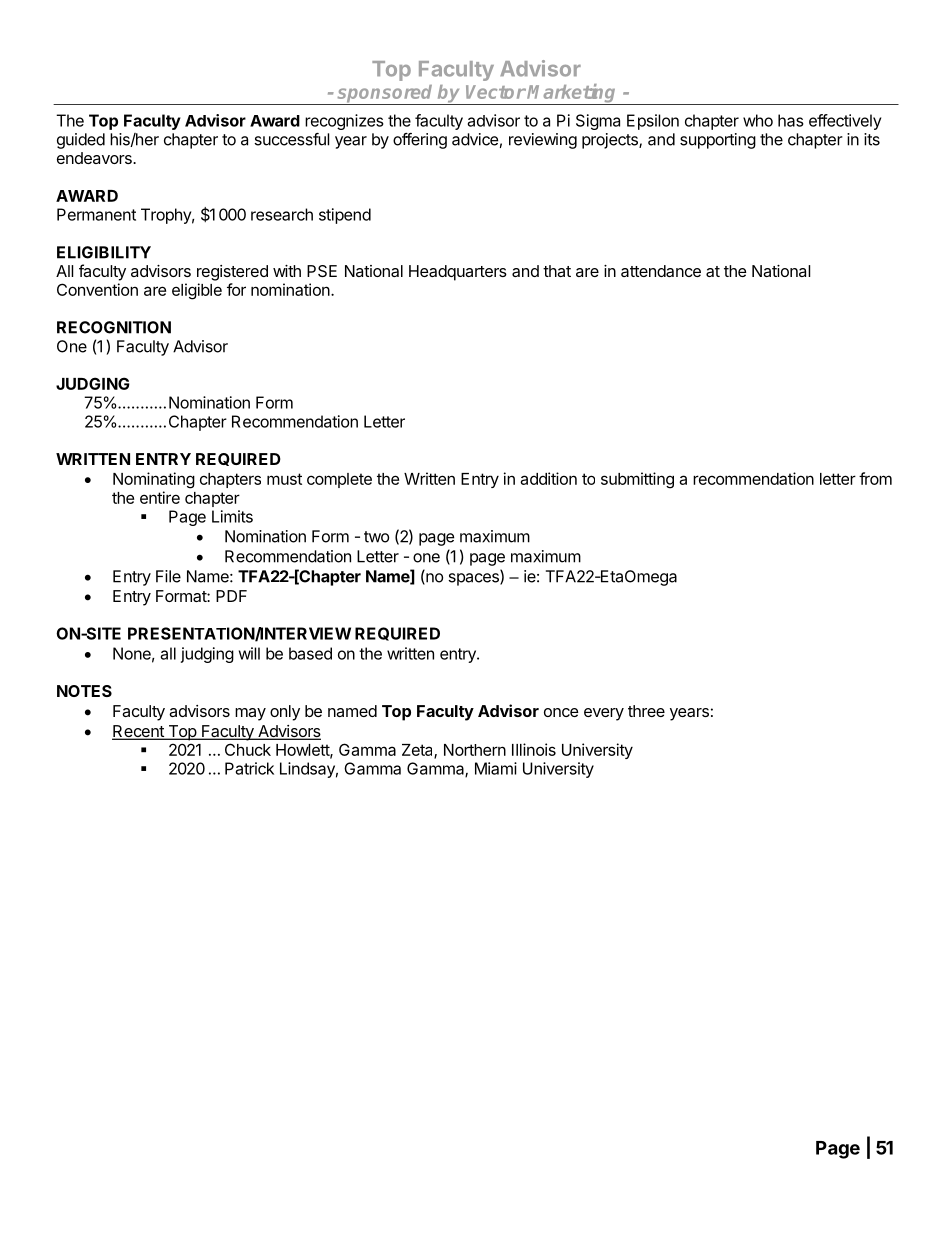  Describe the element at coordinates (197, 291) in the screenshot. I see `eligible` at that location.
